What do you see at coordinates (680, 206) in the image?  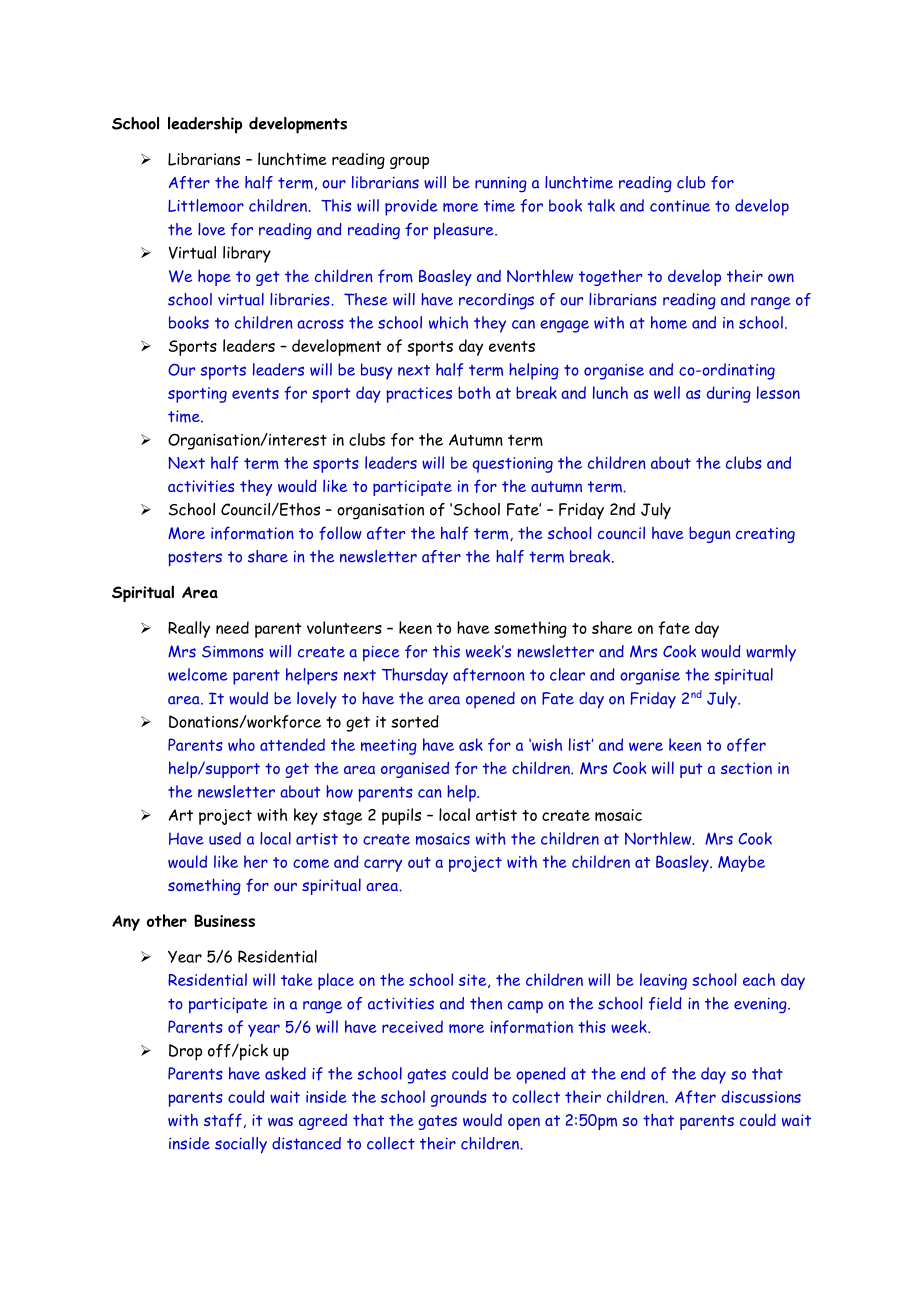 I see `continue` at bounding box center [680, 206].
